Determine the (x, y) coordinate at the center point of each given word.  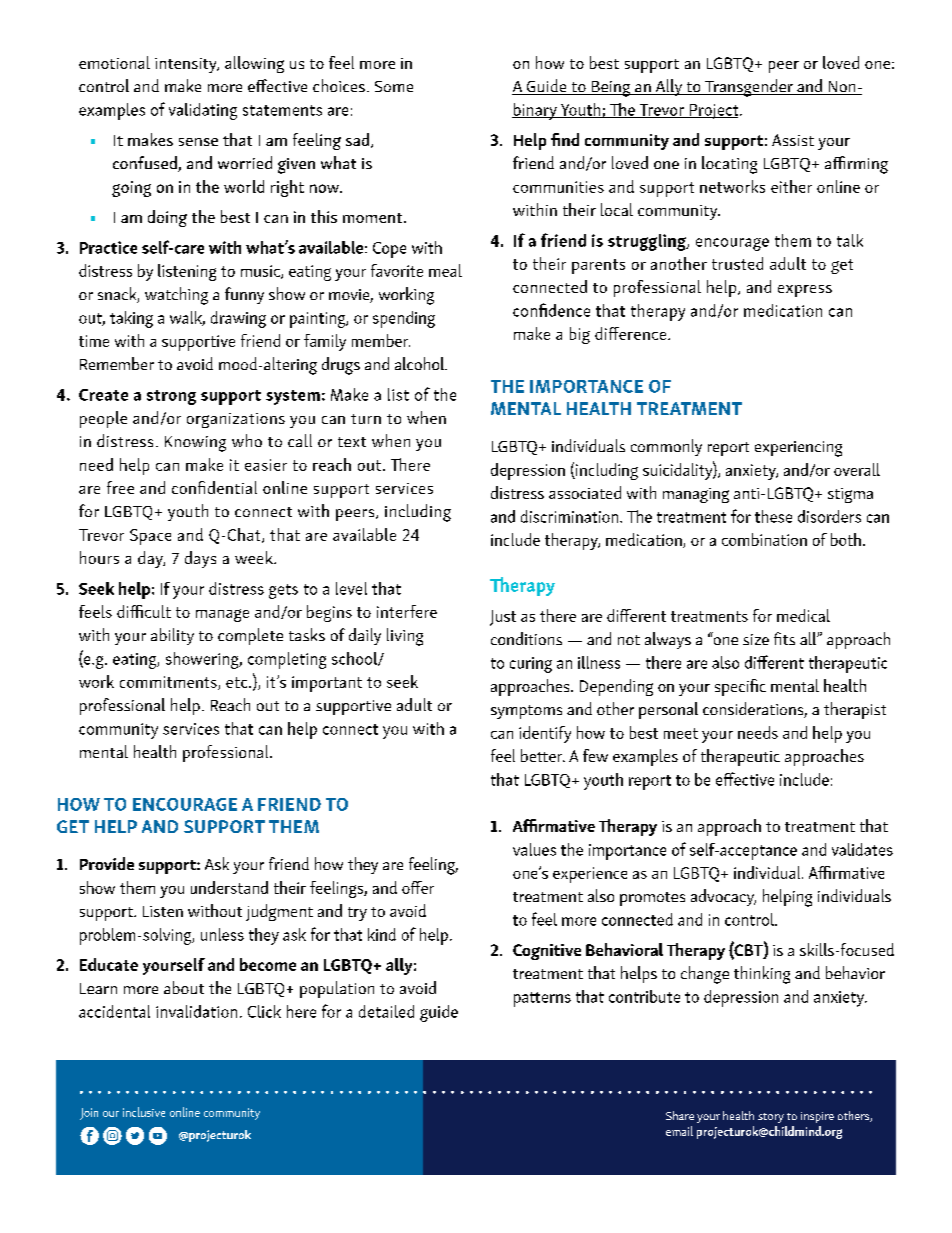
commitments (169, 683)
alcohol (421, 363)
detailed (386, 1011)
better (543, 755)
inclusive (144, 1112)
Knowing (195, 444)
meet (681, 733)
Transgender (749, 88)
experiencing (798, 449)
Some (394, 86)
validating (203, 111)
